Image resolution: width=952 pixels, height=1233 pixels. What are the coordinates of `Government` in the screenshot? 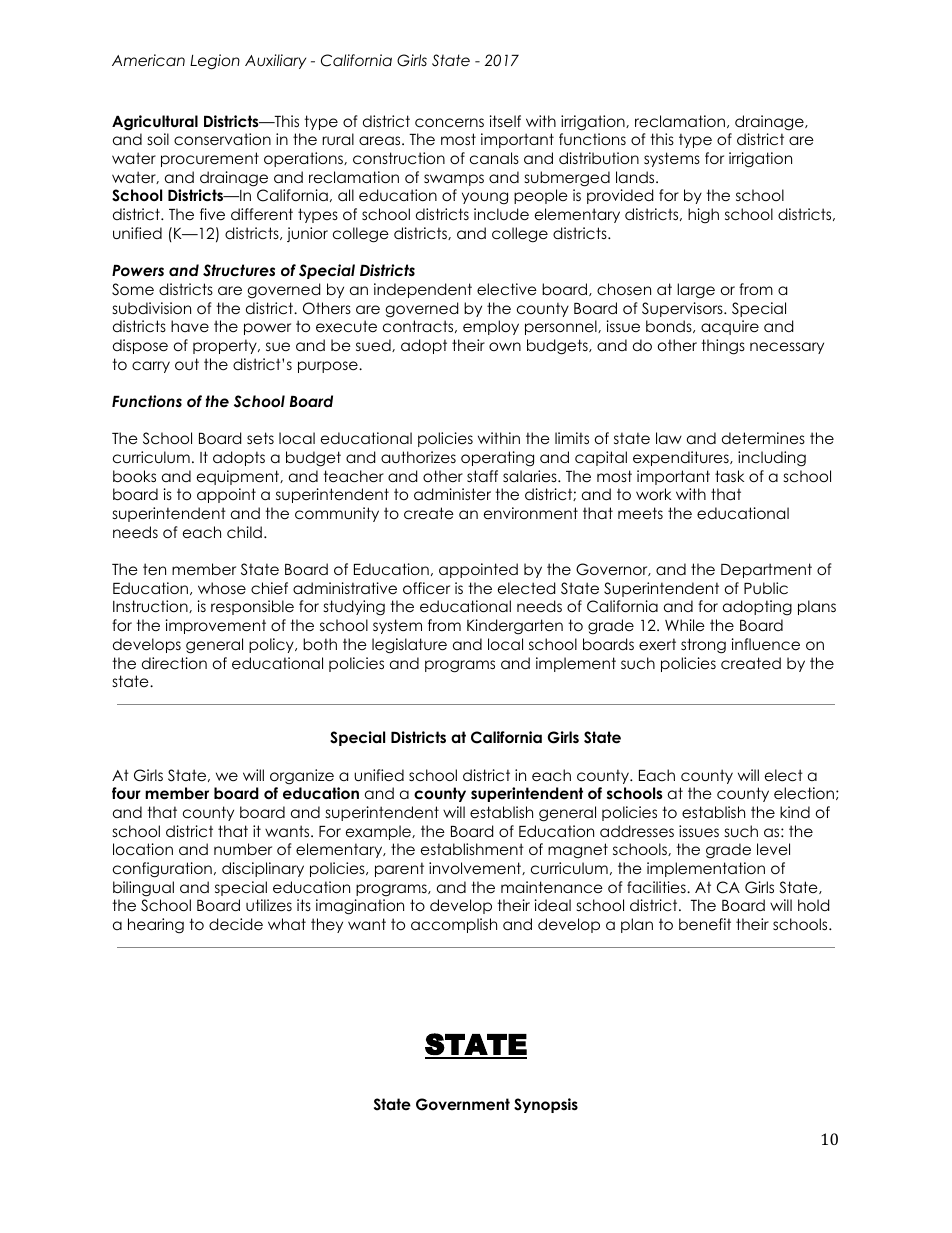 It's located at (463, 1104).
